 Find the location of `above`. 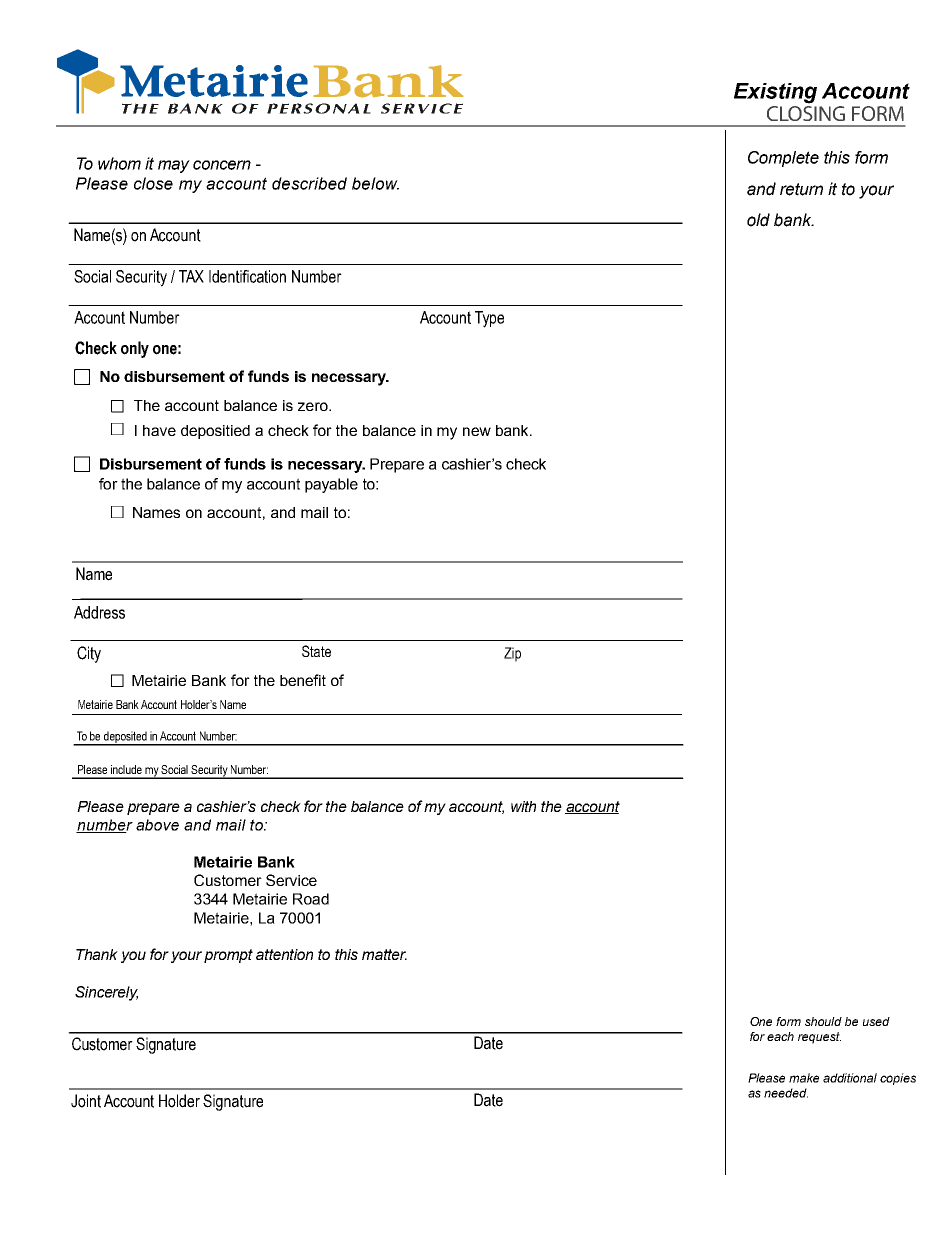

above is located at coordinates (157, 825).
